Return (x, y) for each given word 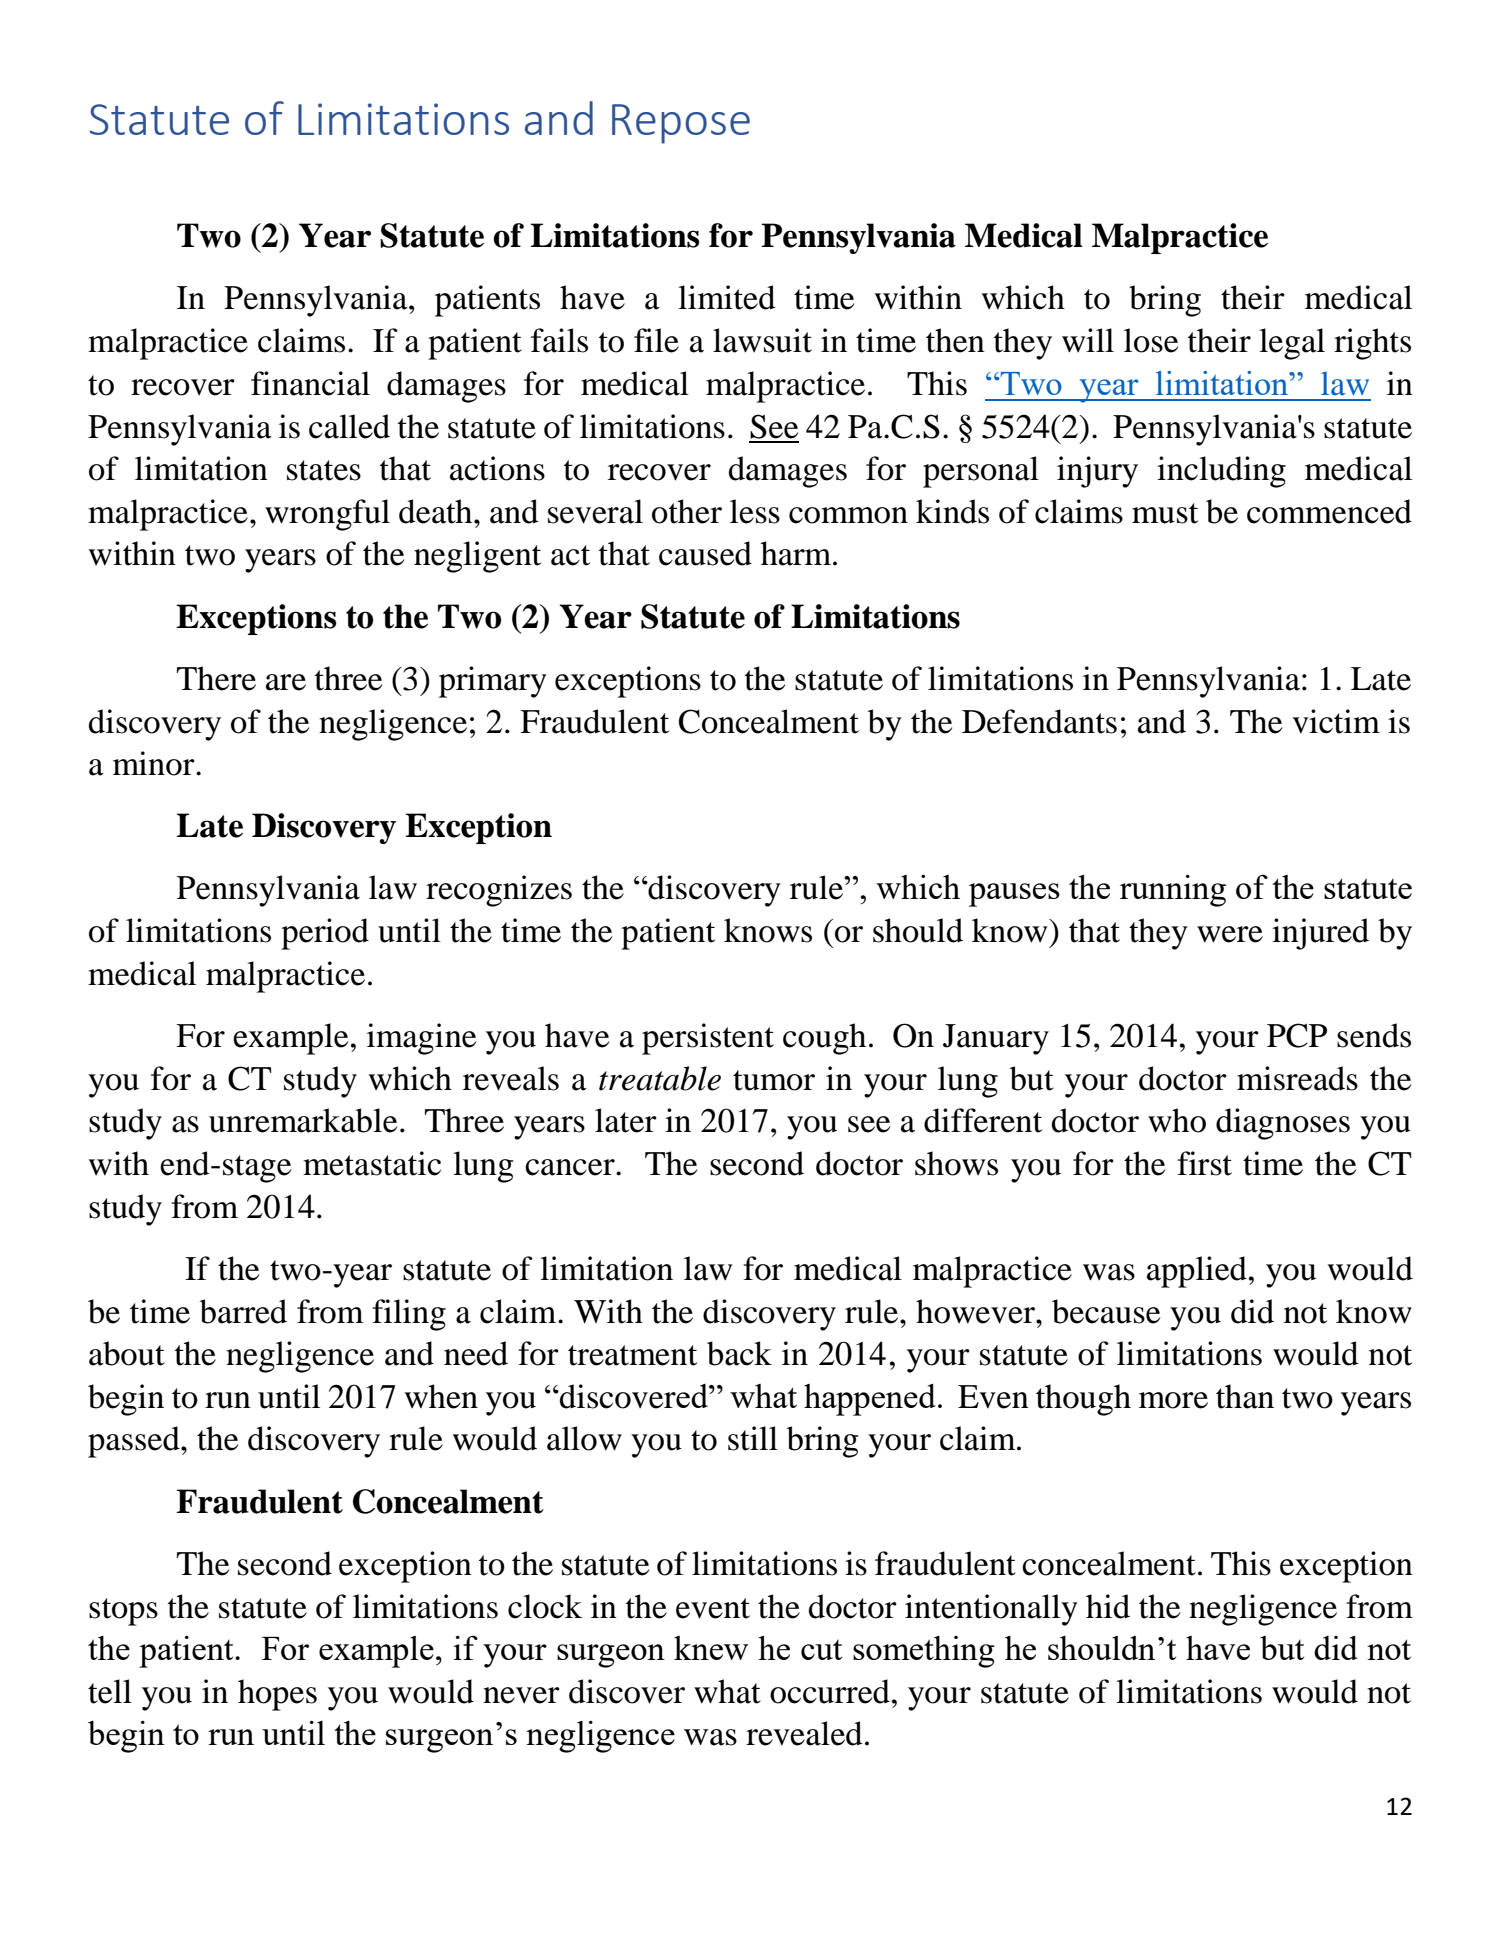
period (325, 934)
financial (310, 383)
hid (1108, 1606)
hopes (277, 1695)
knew (711, 1648)
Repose (681, 124)
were (1230, 934)
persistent (708, 1039)
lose (1151, 340)
